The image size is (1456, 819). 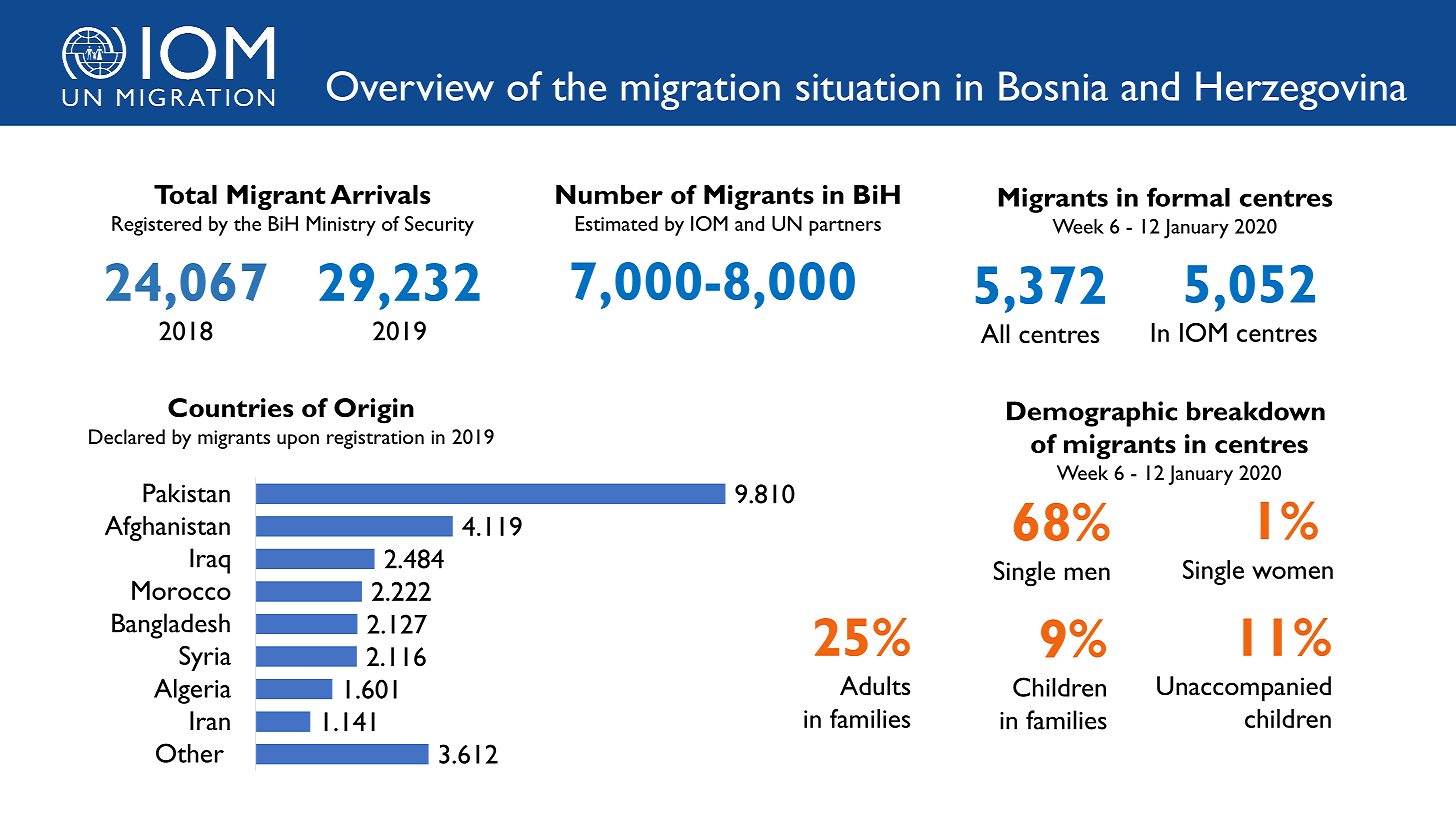 I want to click on Adults, so click(x=875, y=685).
